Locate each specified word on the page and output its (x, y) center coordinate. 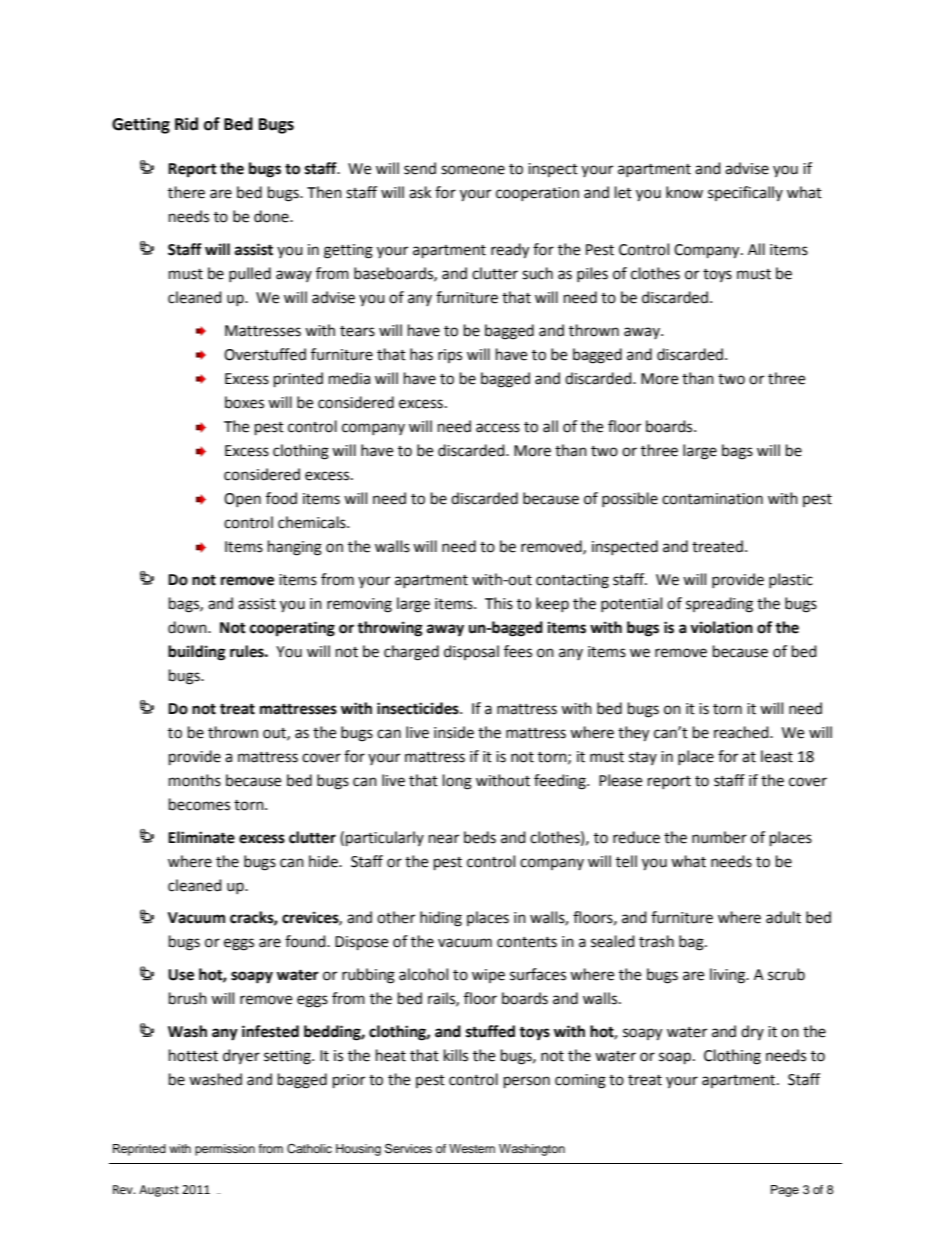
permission (225, 1150)
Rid (186, 124)
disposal (471, 652)
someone (473, 170)
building (197, 653)
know (684, 192)
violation (721, 627)
